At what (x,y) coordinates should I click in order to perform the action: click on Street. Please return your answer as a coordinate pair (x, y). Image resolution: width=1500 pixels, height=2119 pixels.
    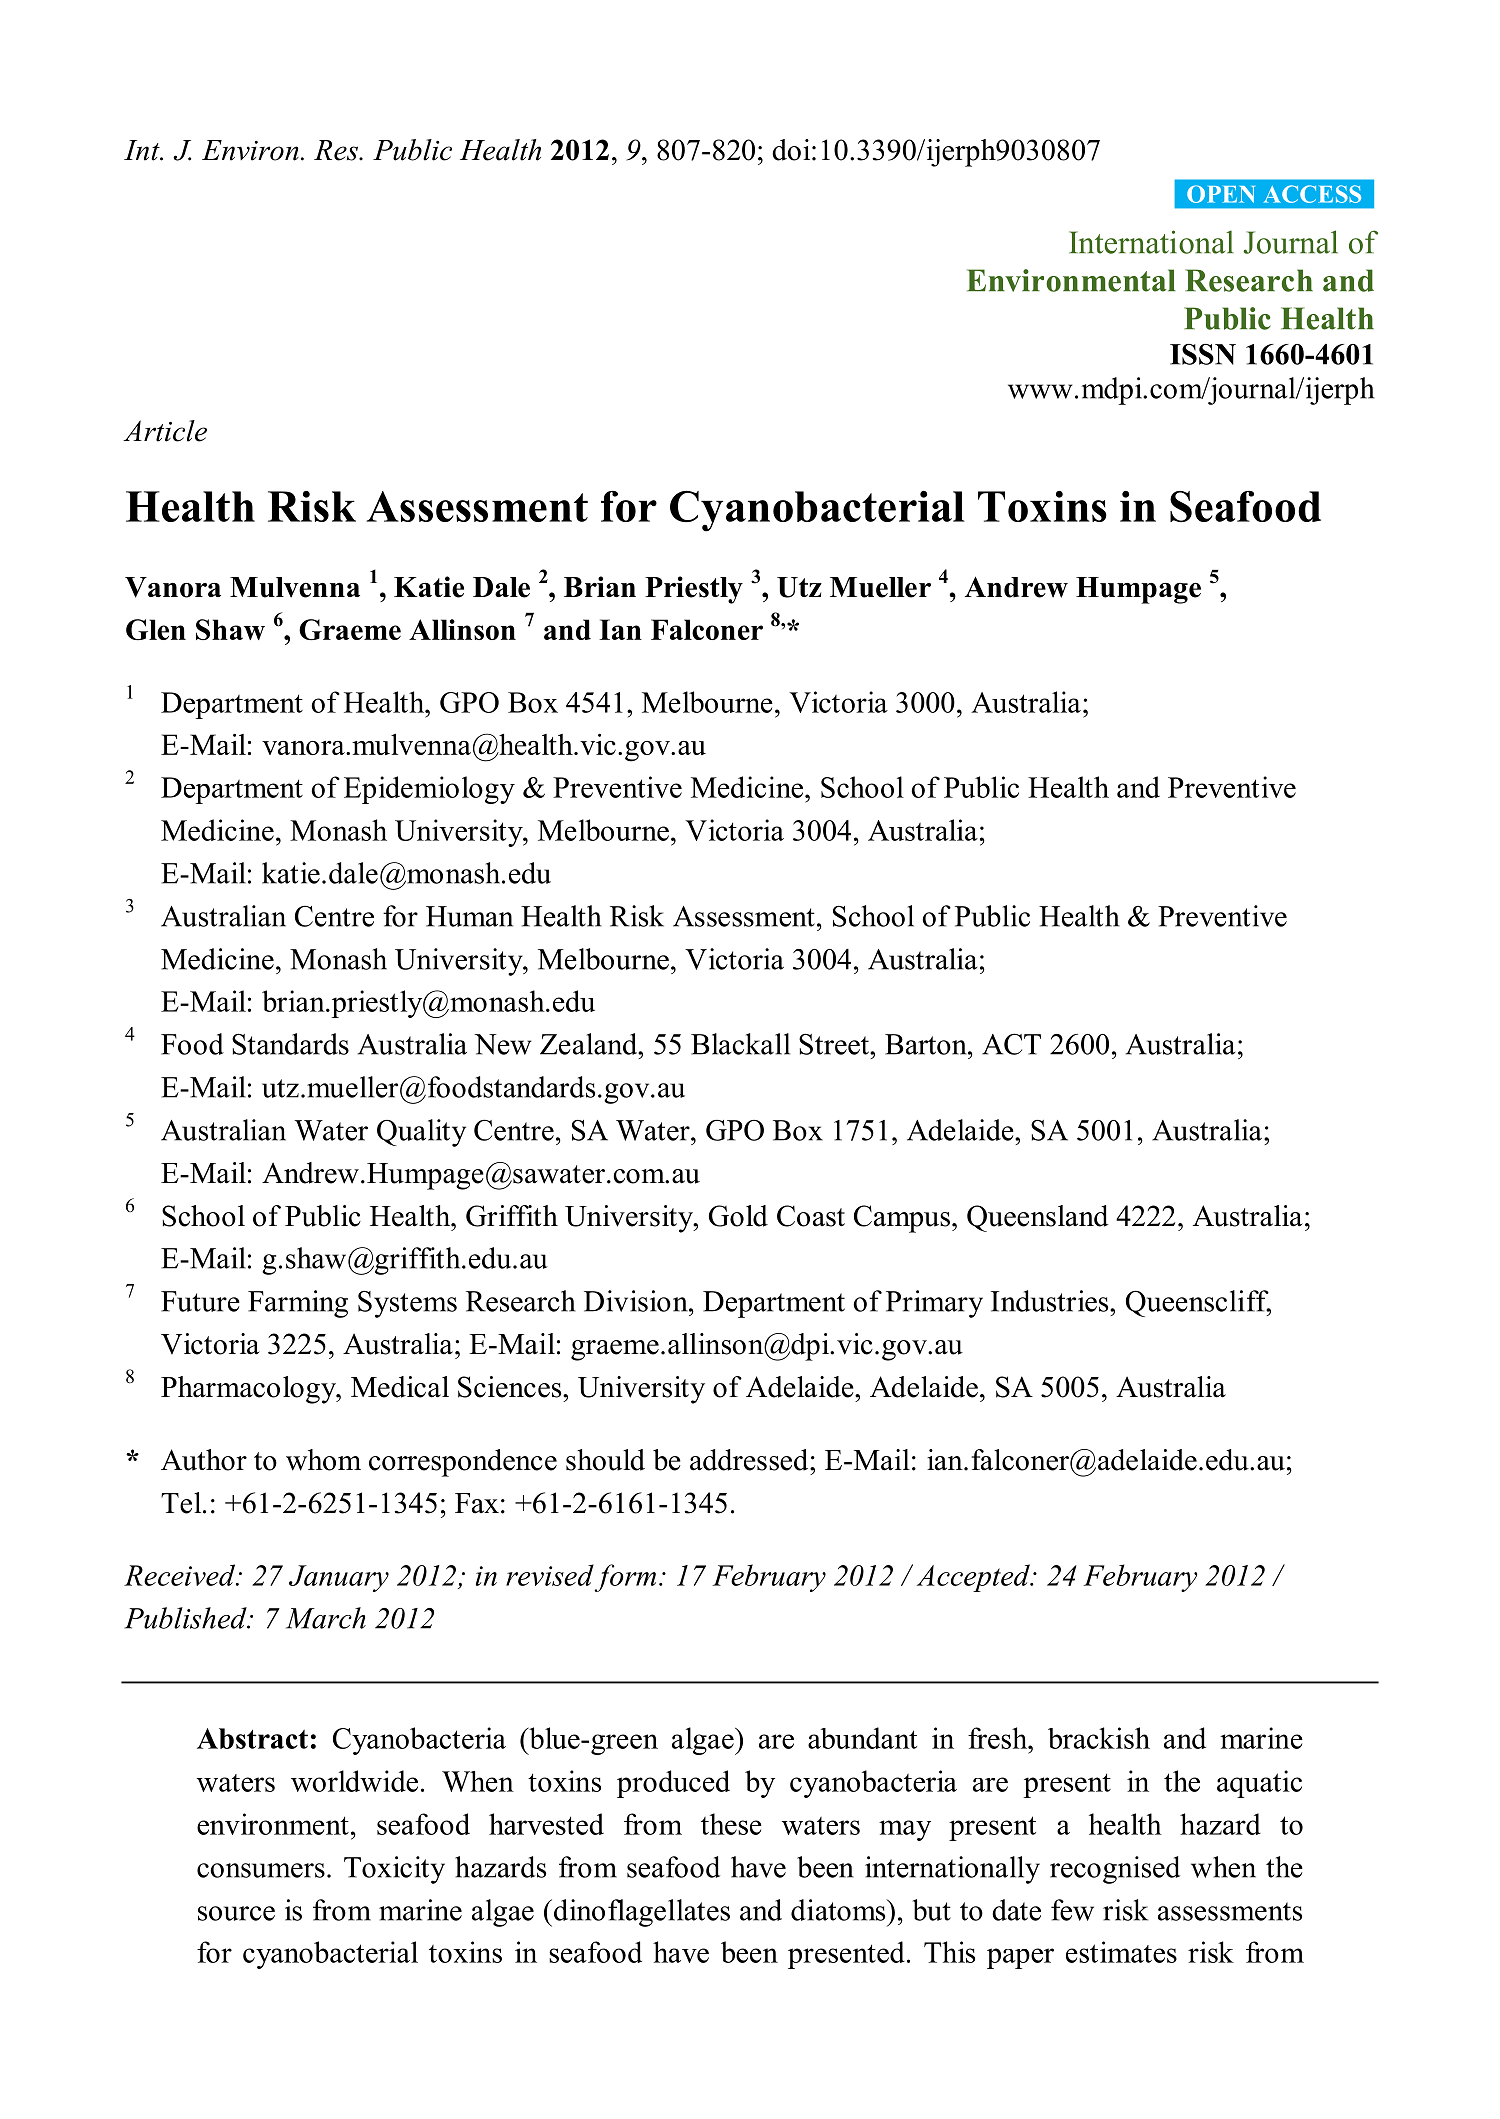
    Looking at the image, I should click on (835, 1044).
